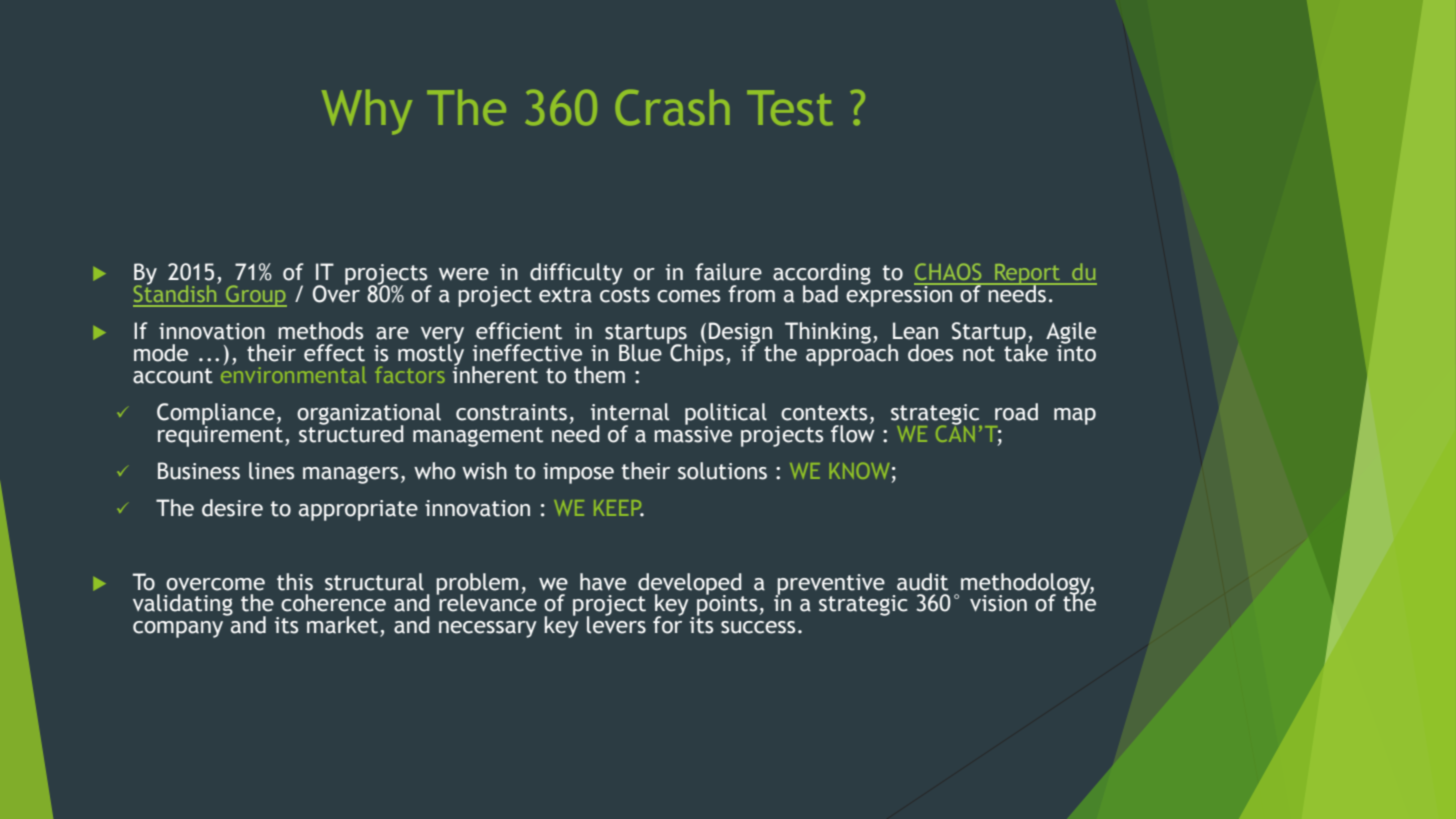 The width and height of the screenshot is (1456, 819). Describe the element at coordinates (979, 354) in the screenshot. I see `not` at that location.
